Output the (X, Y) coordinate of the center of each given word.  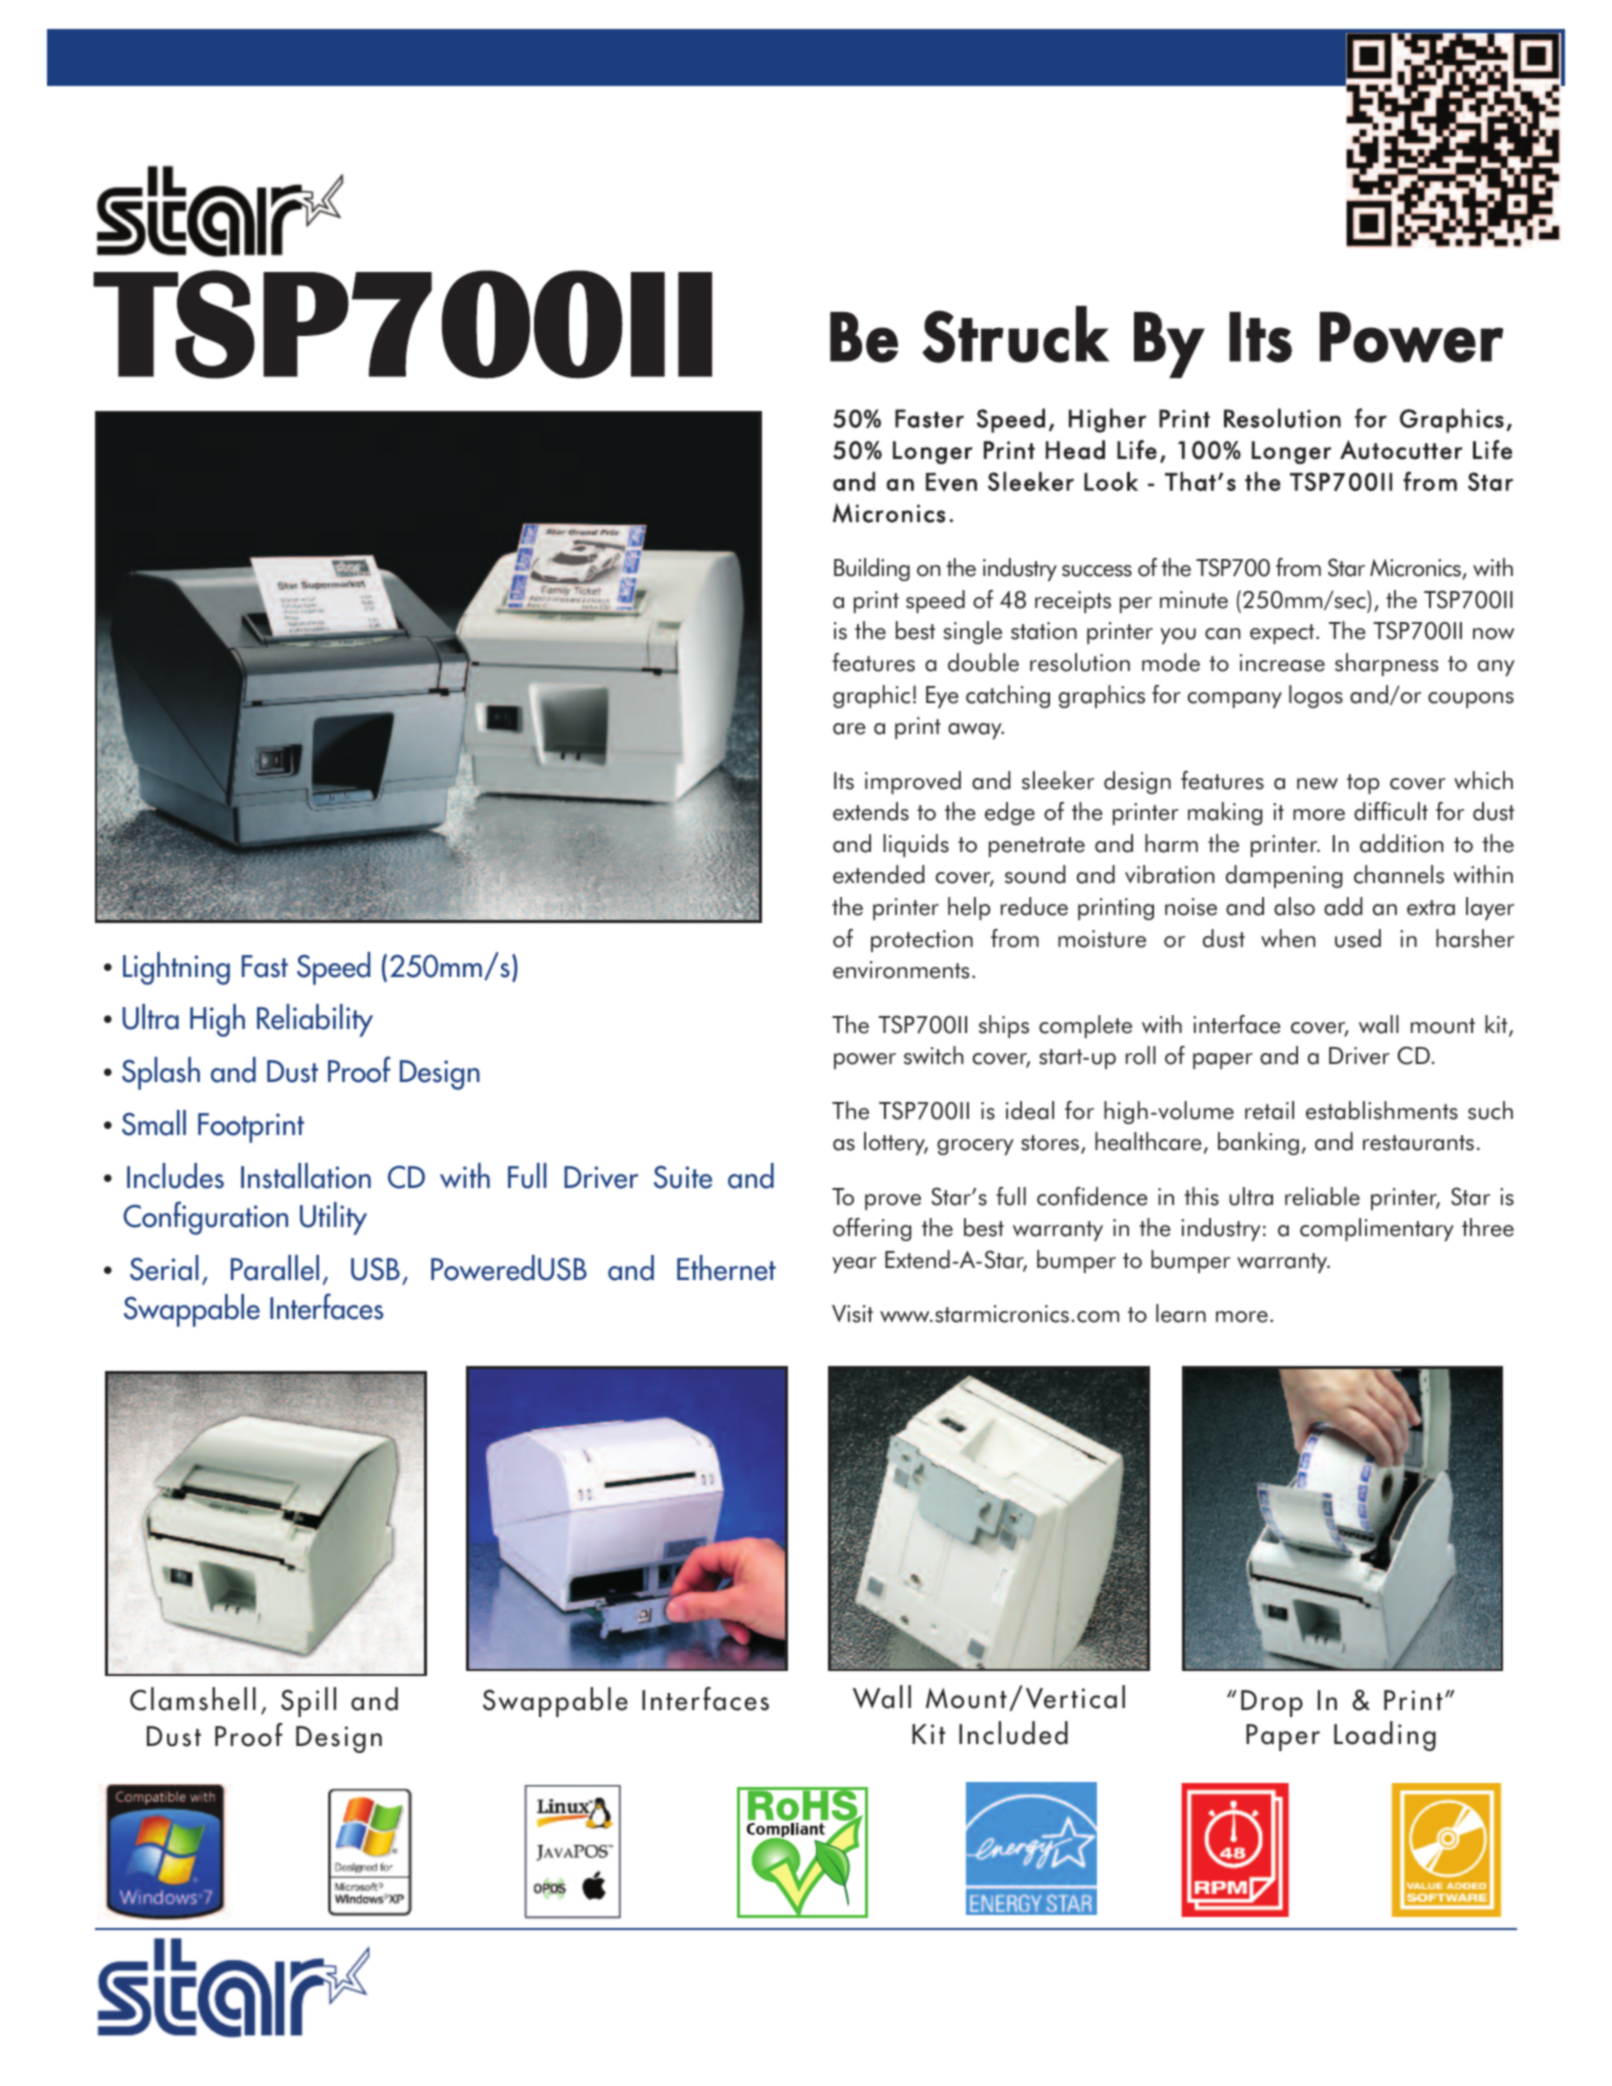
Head (1075, 450)
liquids (916, 845)
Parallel (275, 1268)
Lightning (176, 968)
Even (951, 482)
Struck (1015, 334)
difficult (1391, 811)
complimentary (1377, 1229)
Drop (1272, 1703)
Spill (308, 1702)
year (854, 1265)
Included (1013, 1733)
